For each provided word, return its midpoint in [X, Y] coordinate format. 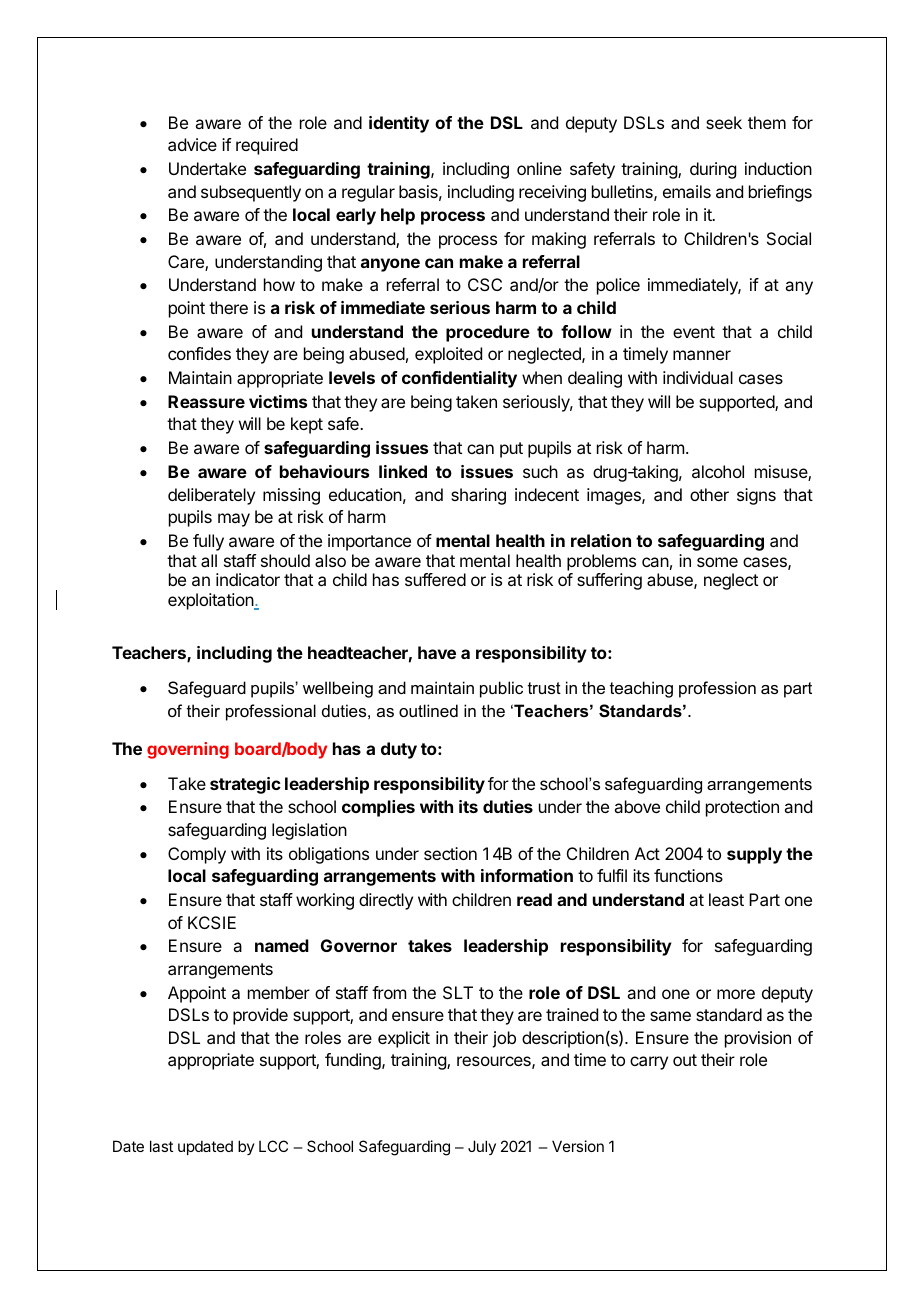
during [713, 170]
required [267, 146]
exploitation [211, 601]
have [437, 652]
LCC [273, 1146]
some [717, 562]
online [539, 168]
